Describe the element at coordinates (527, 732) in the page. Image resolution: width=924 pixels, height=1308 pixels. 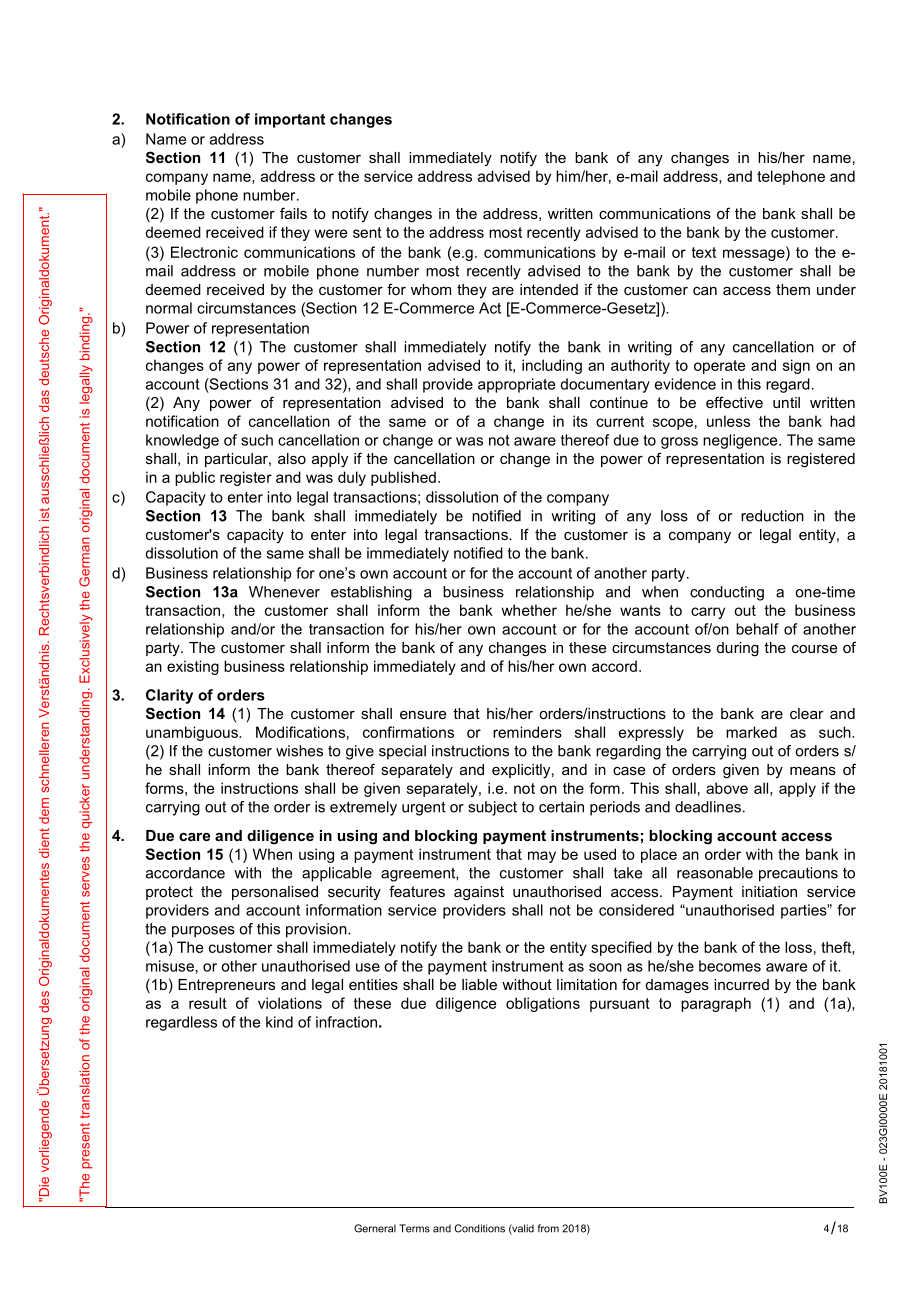
I see `reminders` at that location.
